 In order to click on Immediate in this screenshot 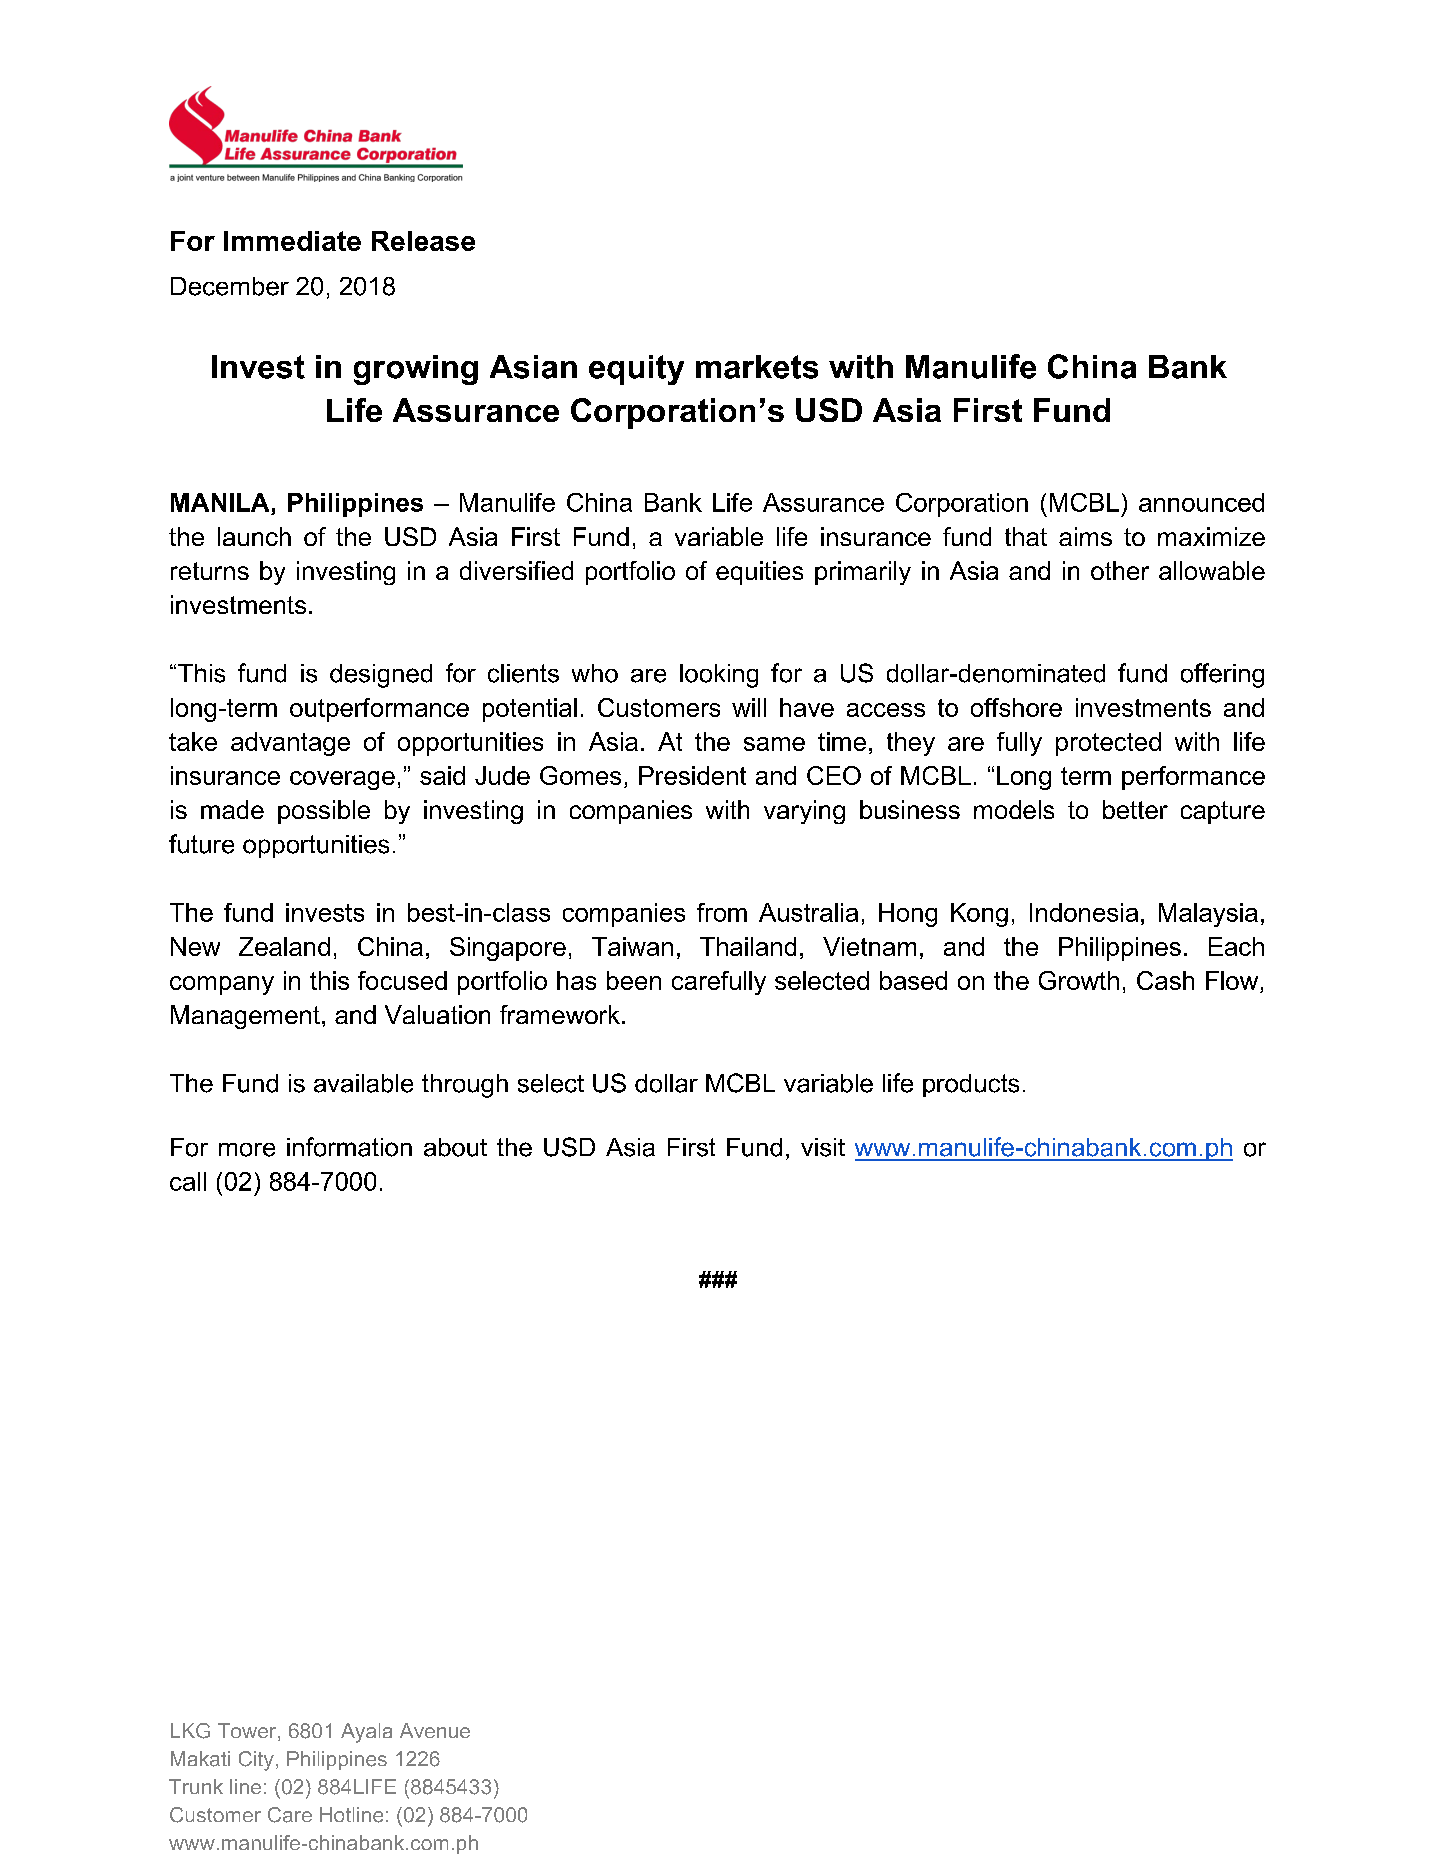, I will do `click(292, 241)`.
